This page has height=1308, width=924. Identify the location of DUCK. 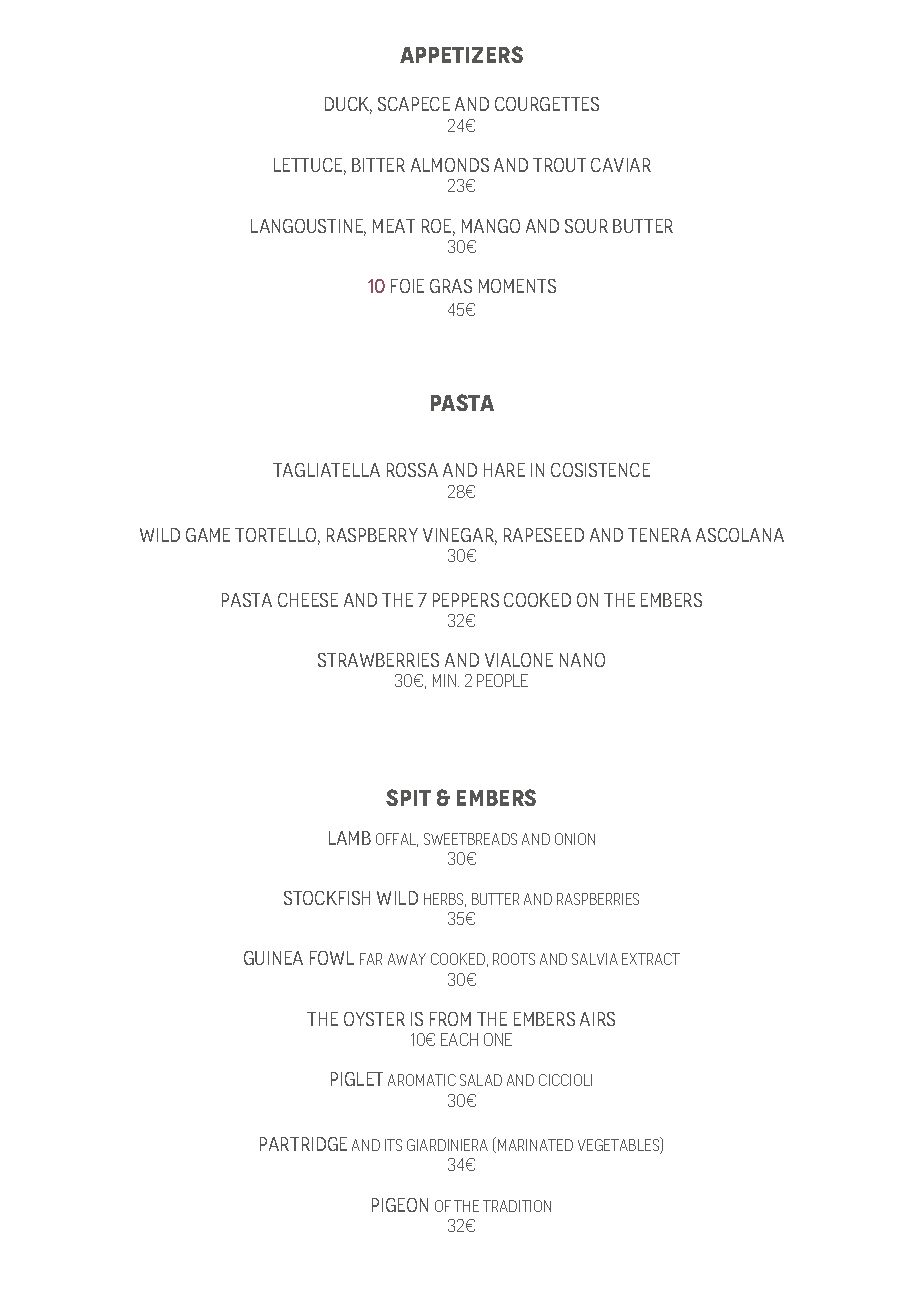
(348, 105).
